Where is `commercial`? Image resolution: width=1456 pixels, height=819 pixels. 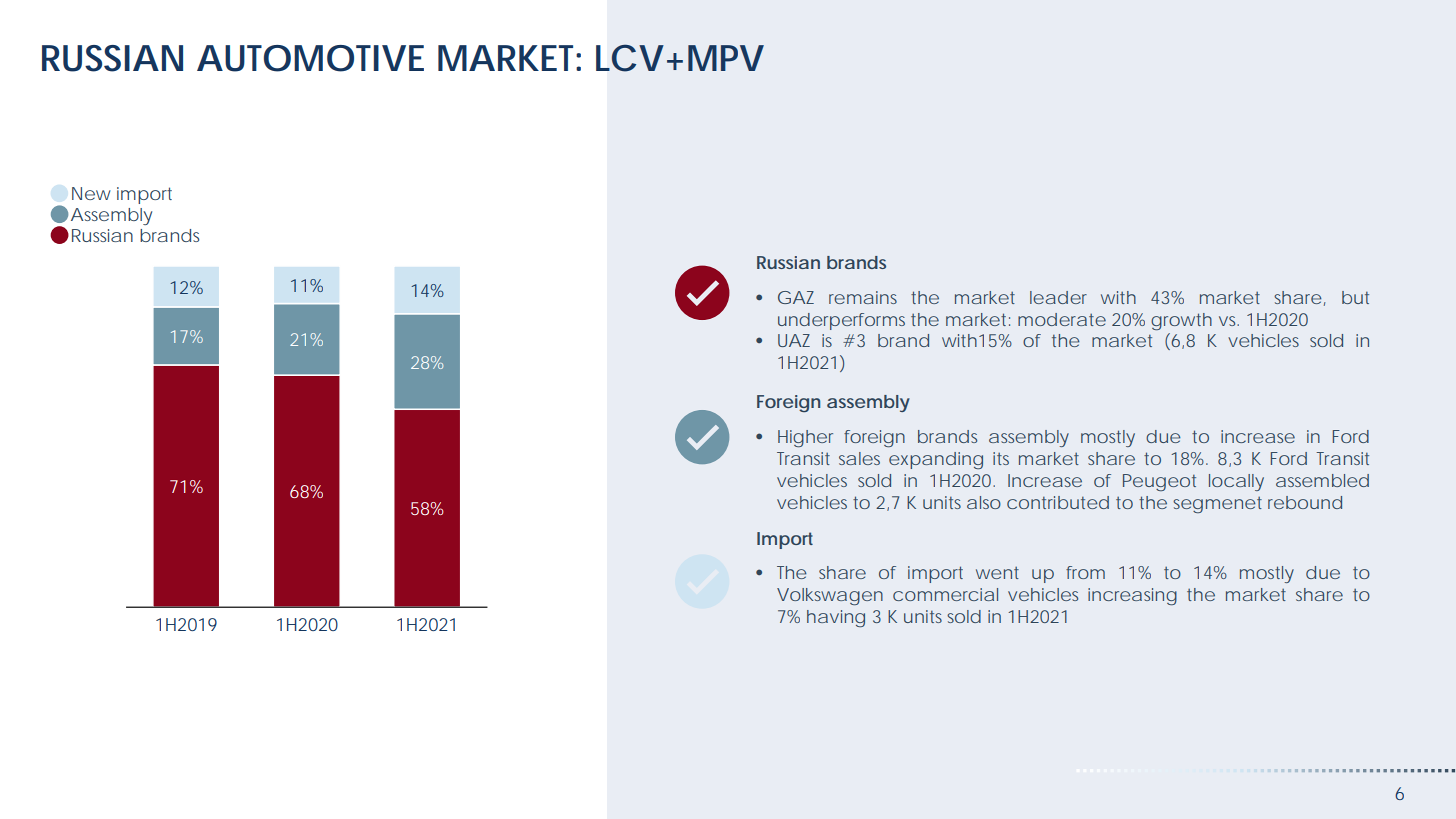 commercial is located at coordinates (945, 594).
